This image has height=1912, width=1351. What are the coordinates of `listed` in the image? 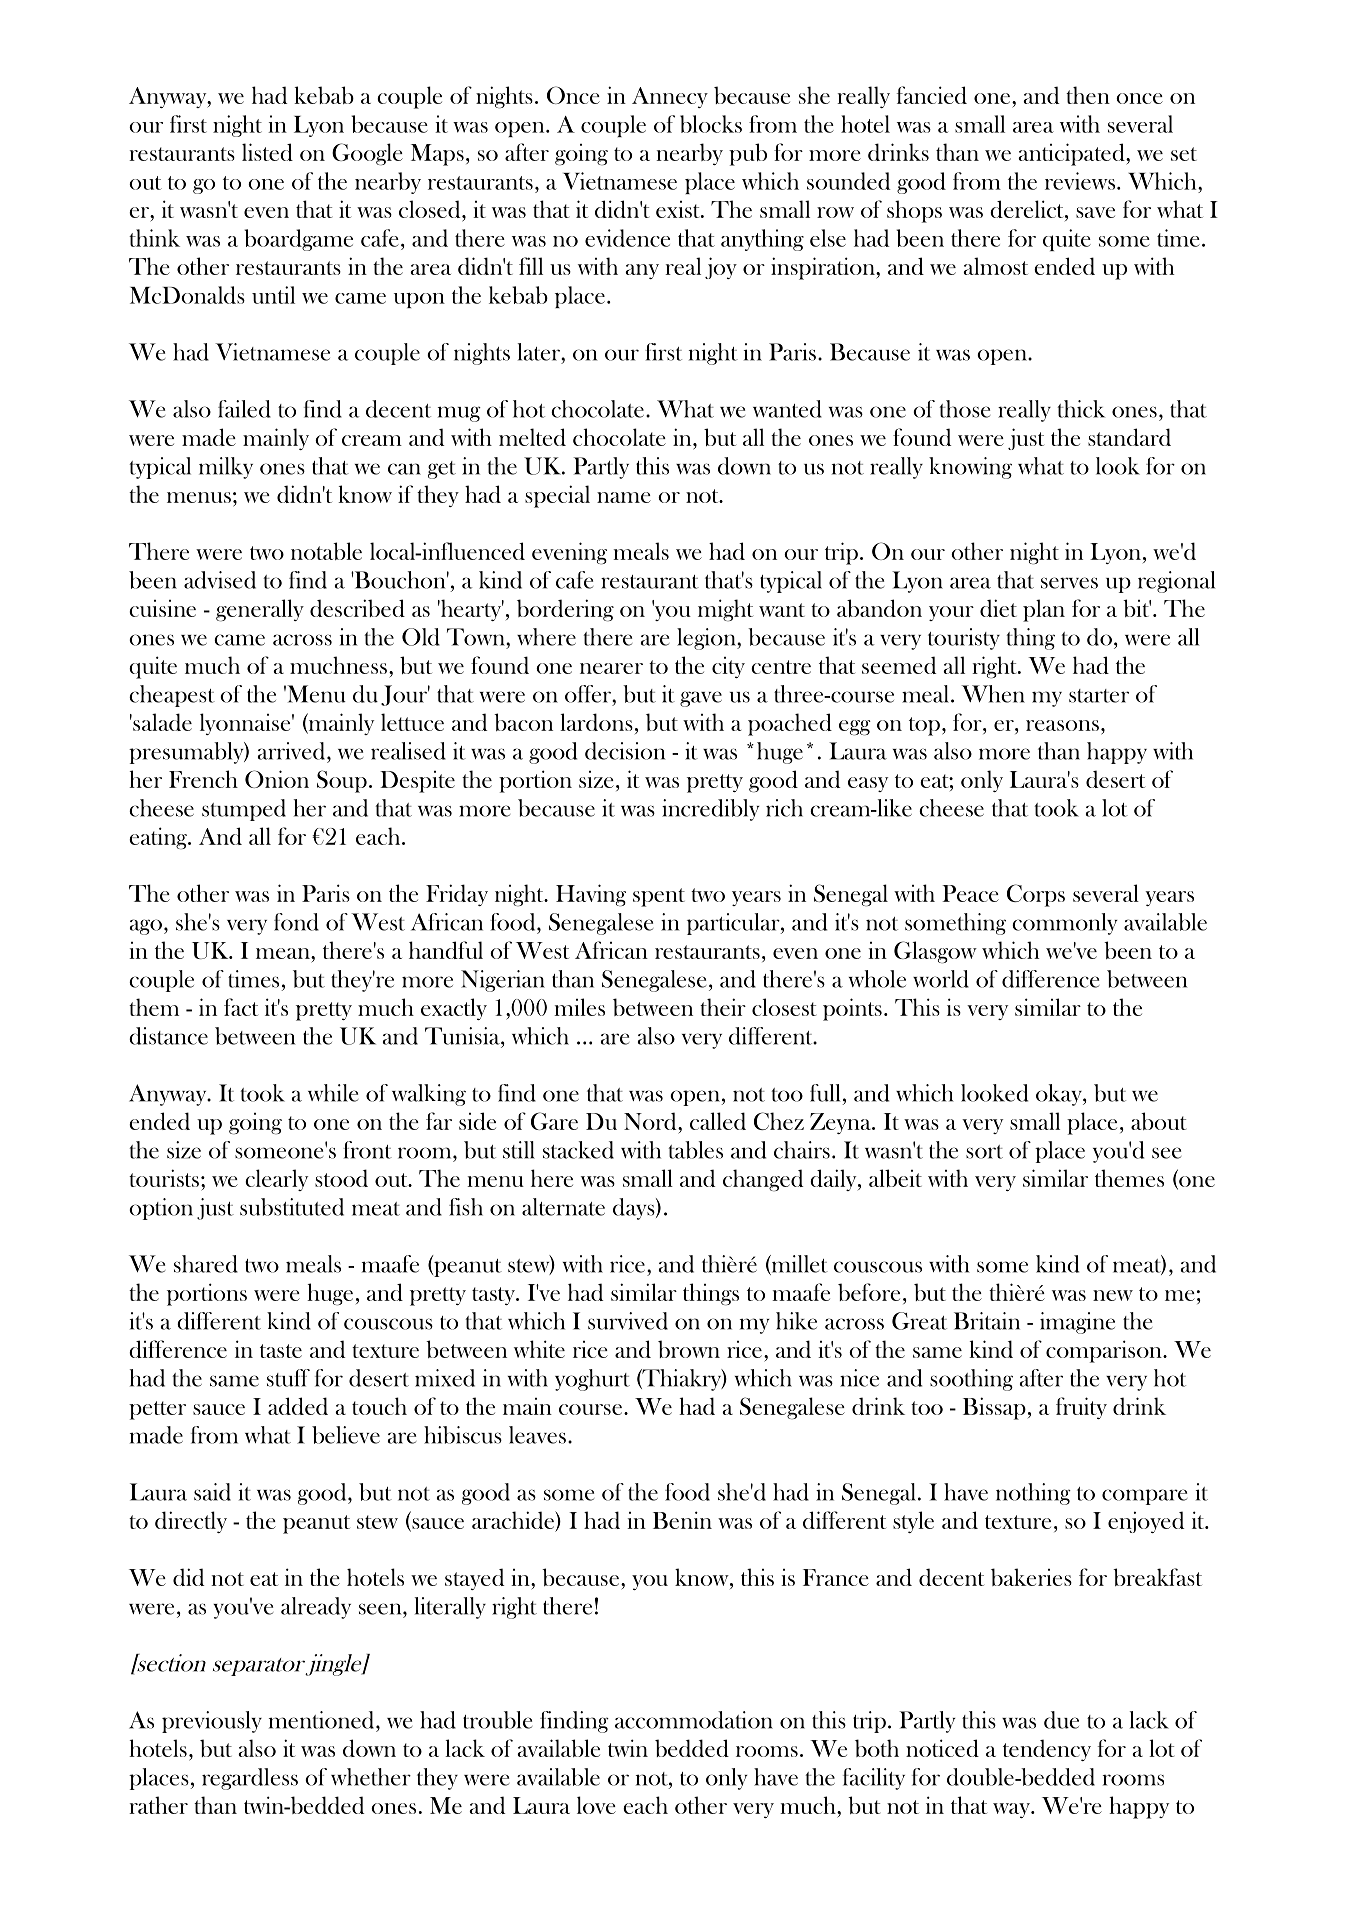 It's located at (267, 152).
